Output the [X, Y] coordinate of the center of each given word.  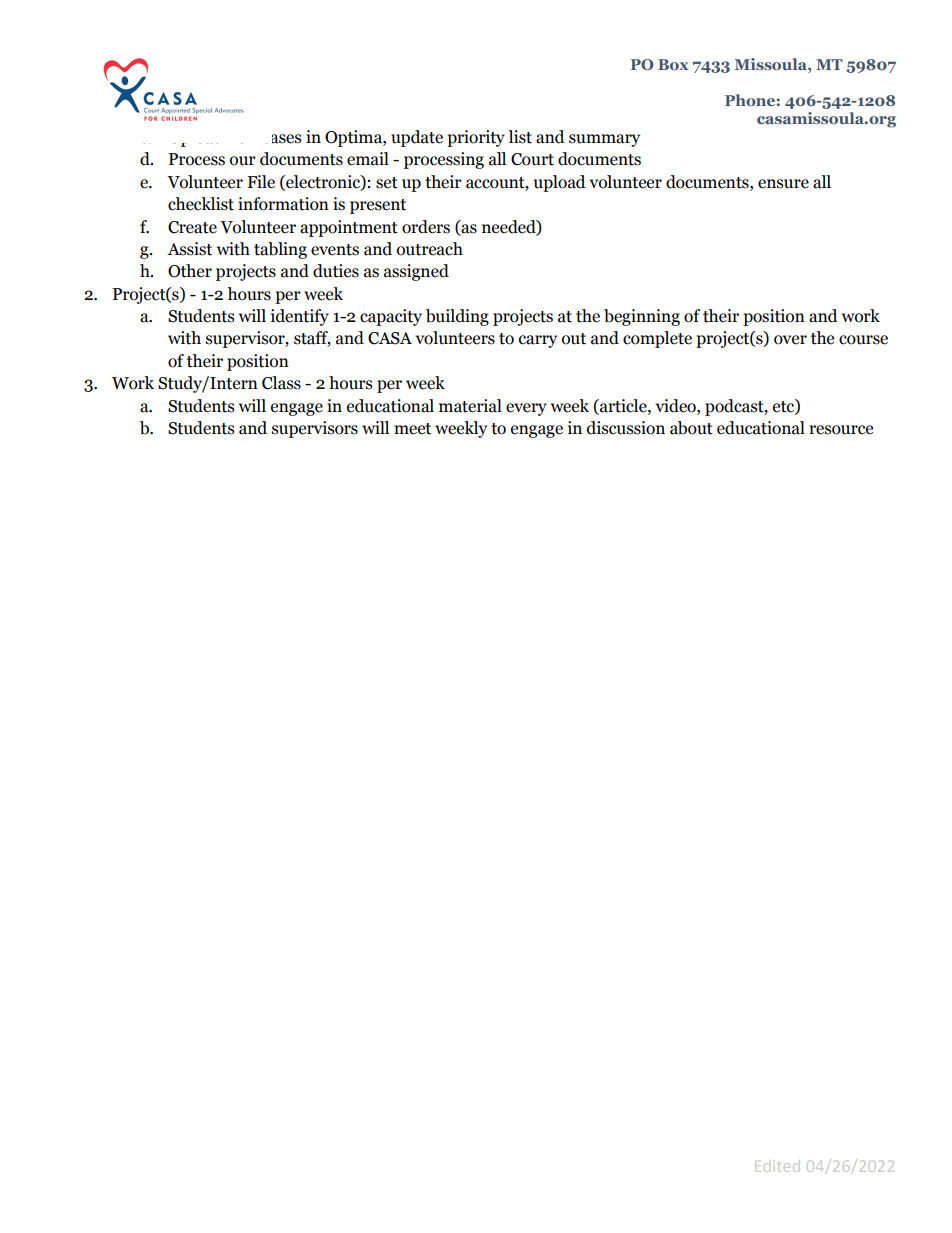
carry [538, 341]
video [676, 406]
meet [412, 429]
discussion [626, 428]
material [470, 406]
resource [841, 430]
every [526, 409]
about [691, 428]
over [790, 340]
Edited [777, 1167]
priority [476, 138]
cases [283, 139]
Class [281, 383]
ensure [783, 184]
